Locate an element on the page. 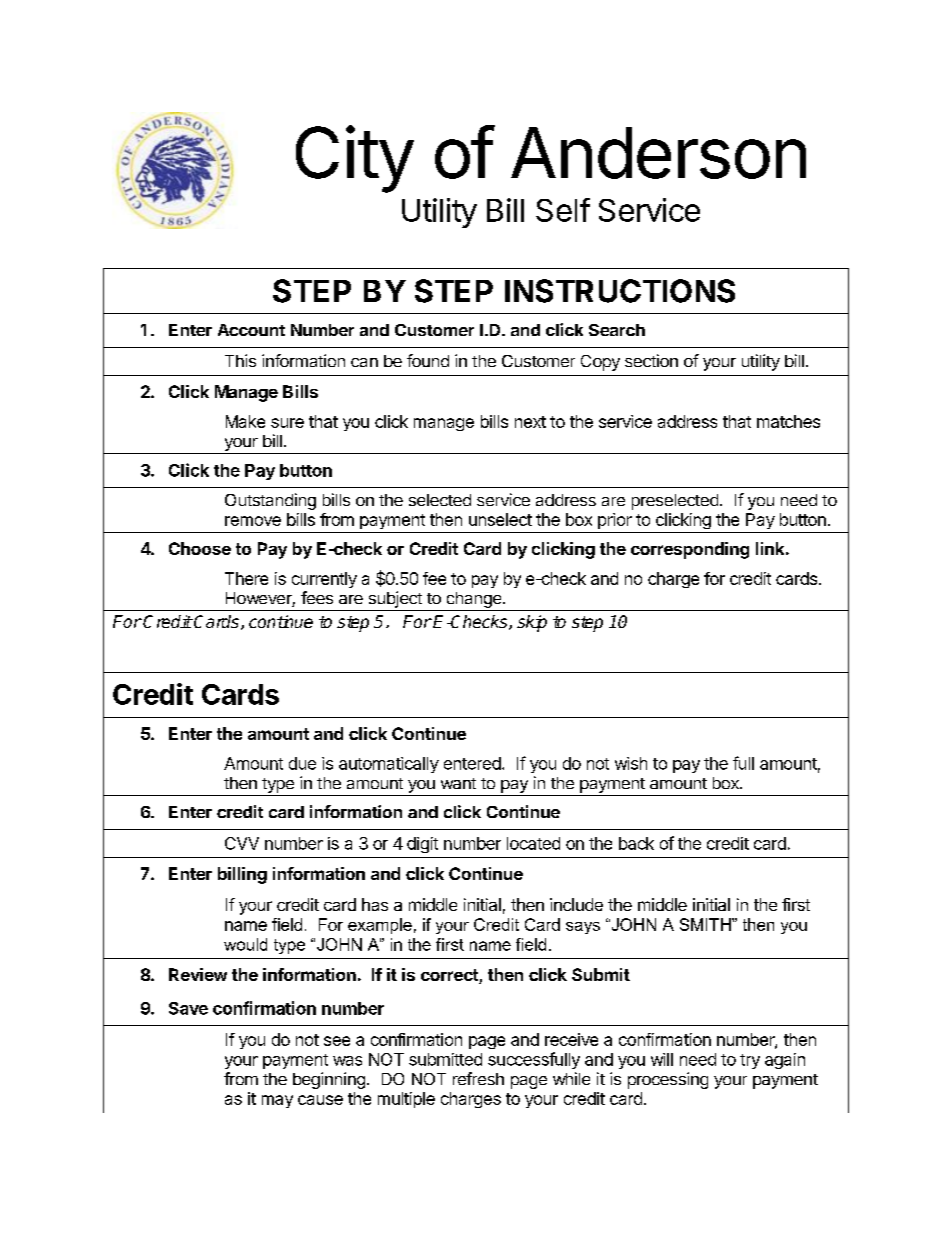 Image resolution: width=952 pixels, height=1233 pixels. There is located at coordinates (246, 578).
